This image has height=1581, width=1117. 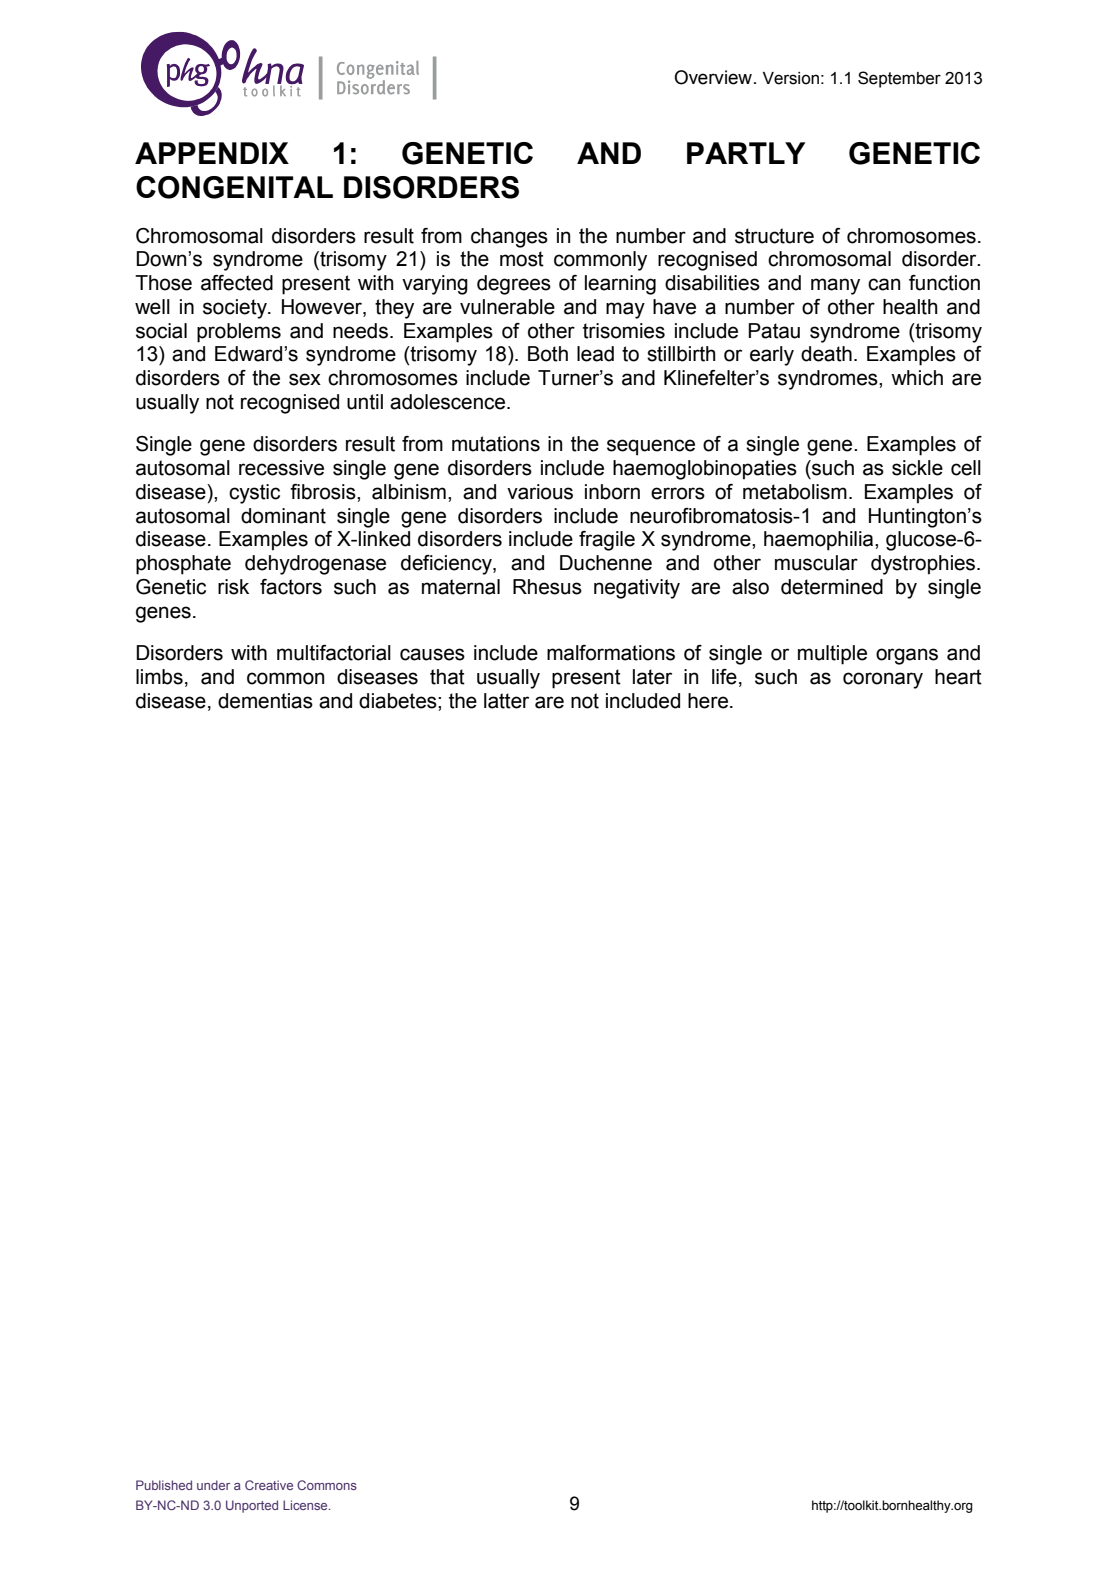 I want to click on latter, so click(x=506, y=701).
